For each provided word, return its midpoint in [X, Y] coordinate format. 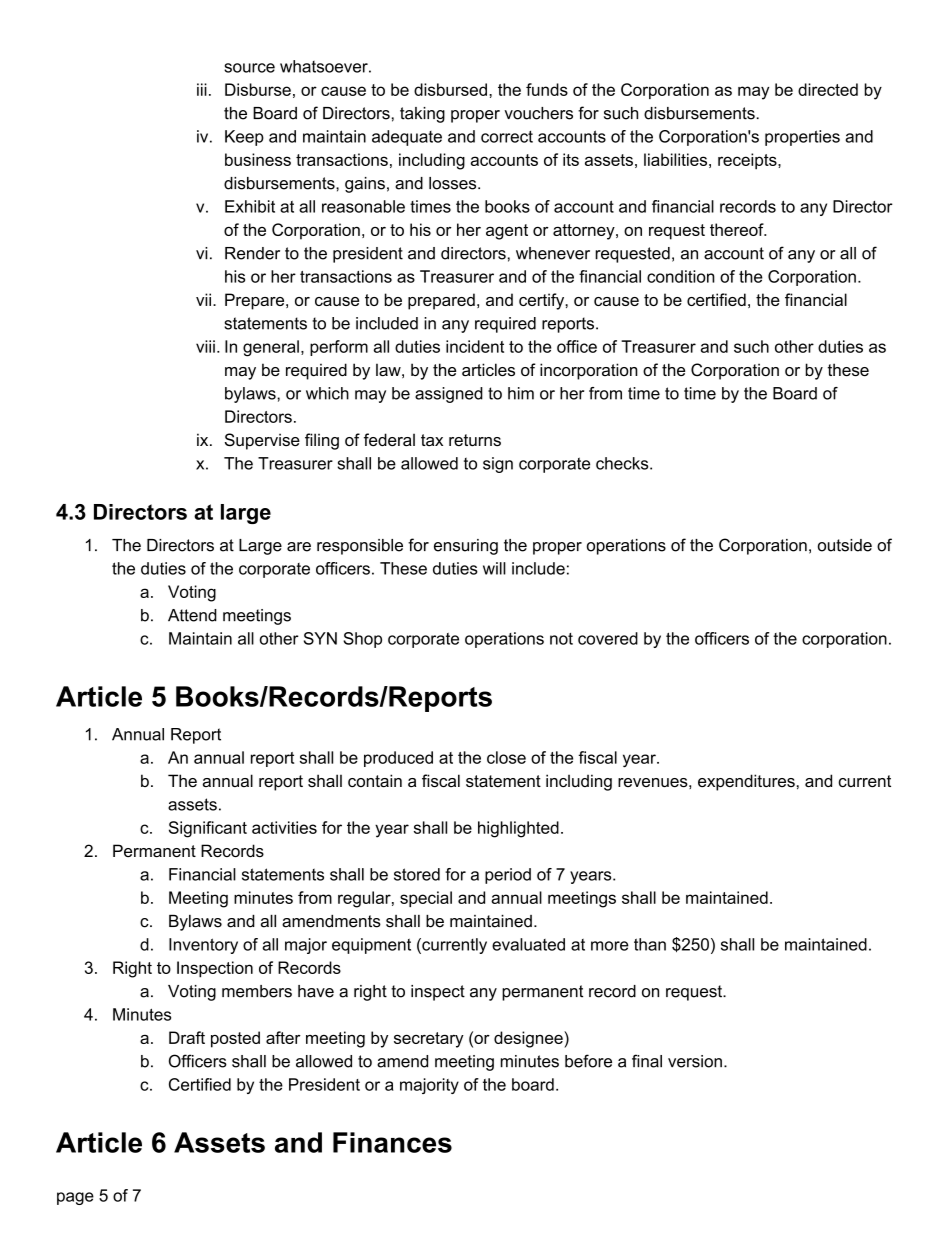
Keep [244, 138]
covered [608, 638]
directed [828, 89]
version [695, 1061]
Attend [192, 615]
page [75, 1198]
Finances [392, 1142]
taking [422, 115]
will [494, 568]
